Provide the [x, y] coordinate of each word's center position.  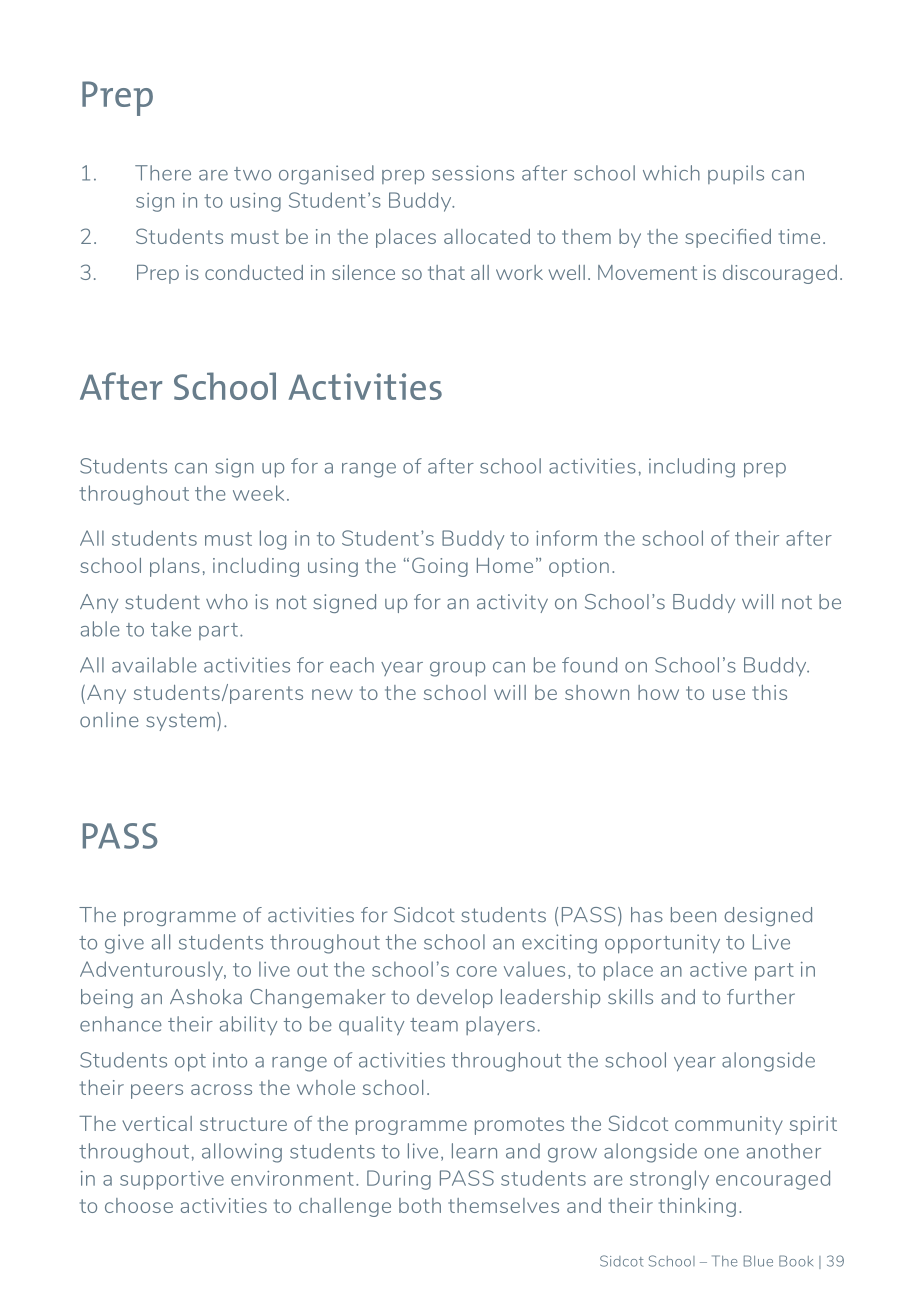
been [693, 915]
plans [175, 567]
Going [440, 567]
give [124, 944]
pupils [736, 174]
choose [139, 1205]
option [579, 567]
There [163, 173]
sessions [473, 173]
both [420, 1205]
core [476, 971]
